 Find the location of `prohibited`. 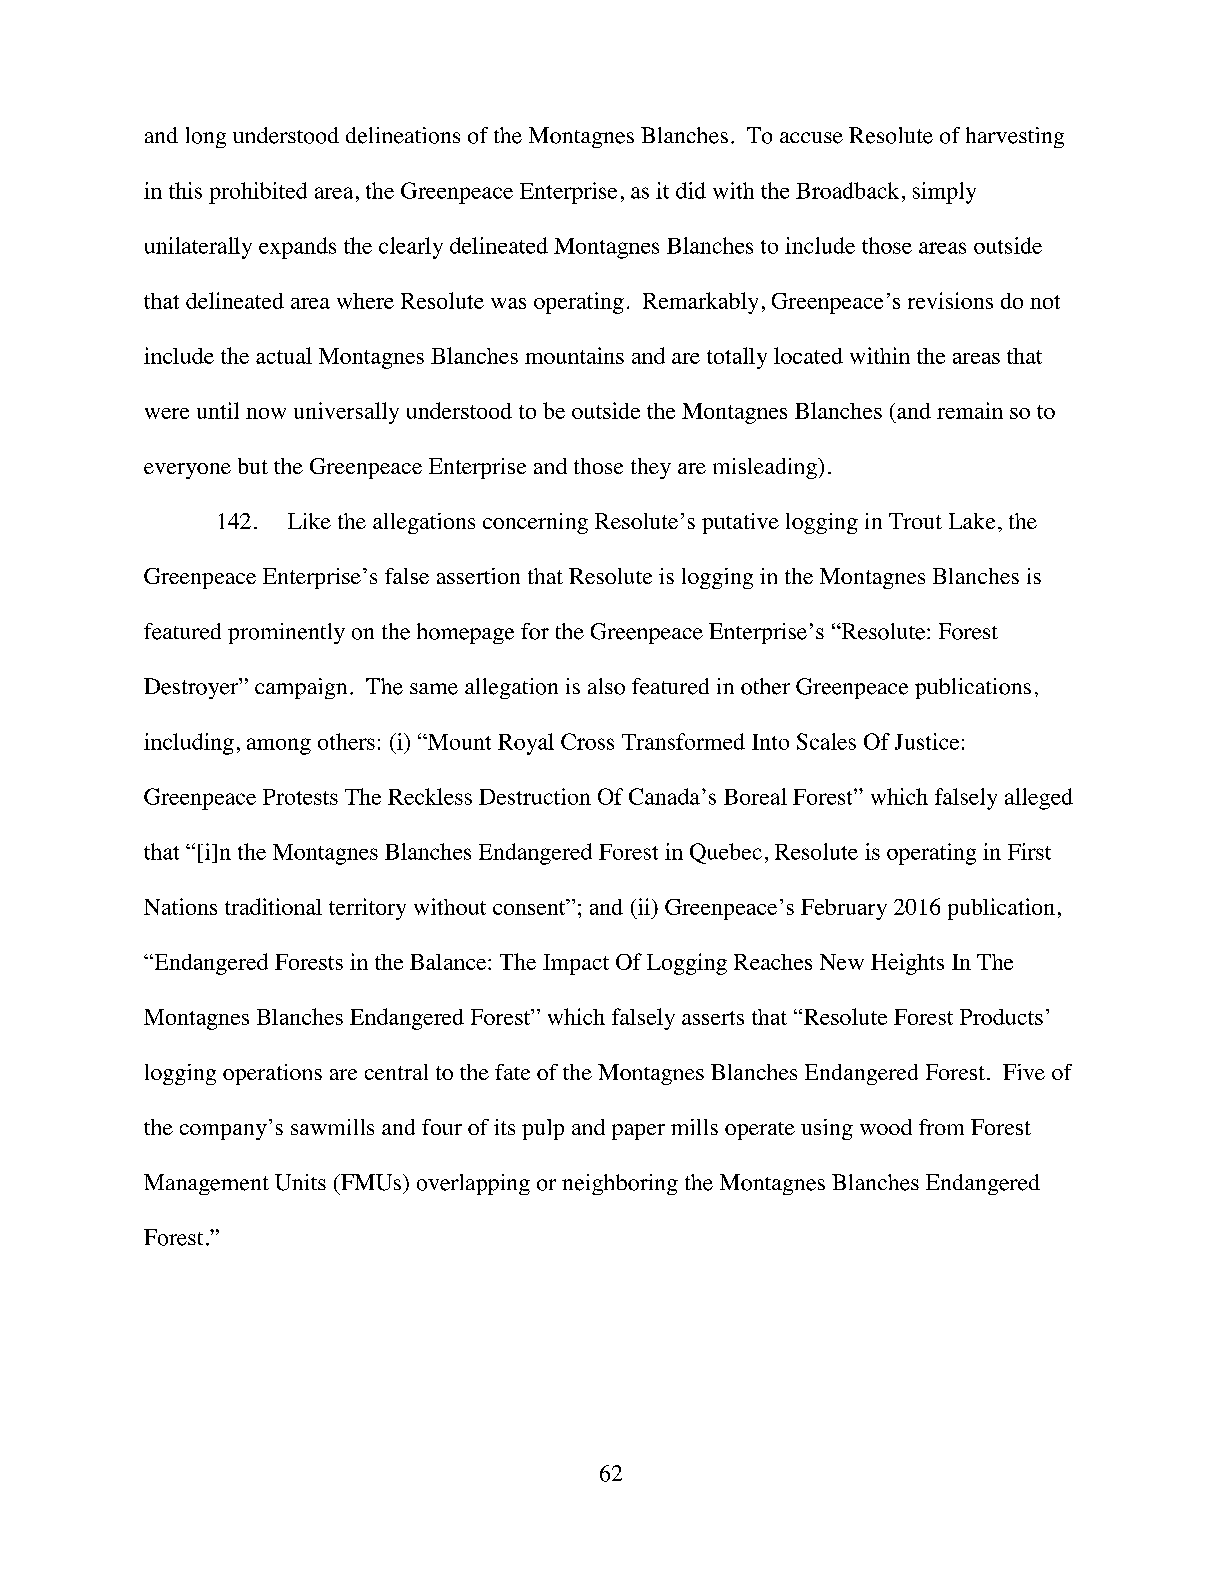

prohibited is located at coordinates (258, 193).
